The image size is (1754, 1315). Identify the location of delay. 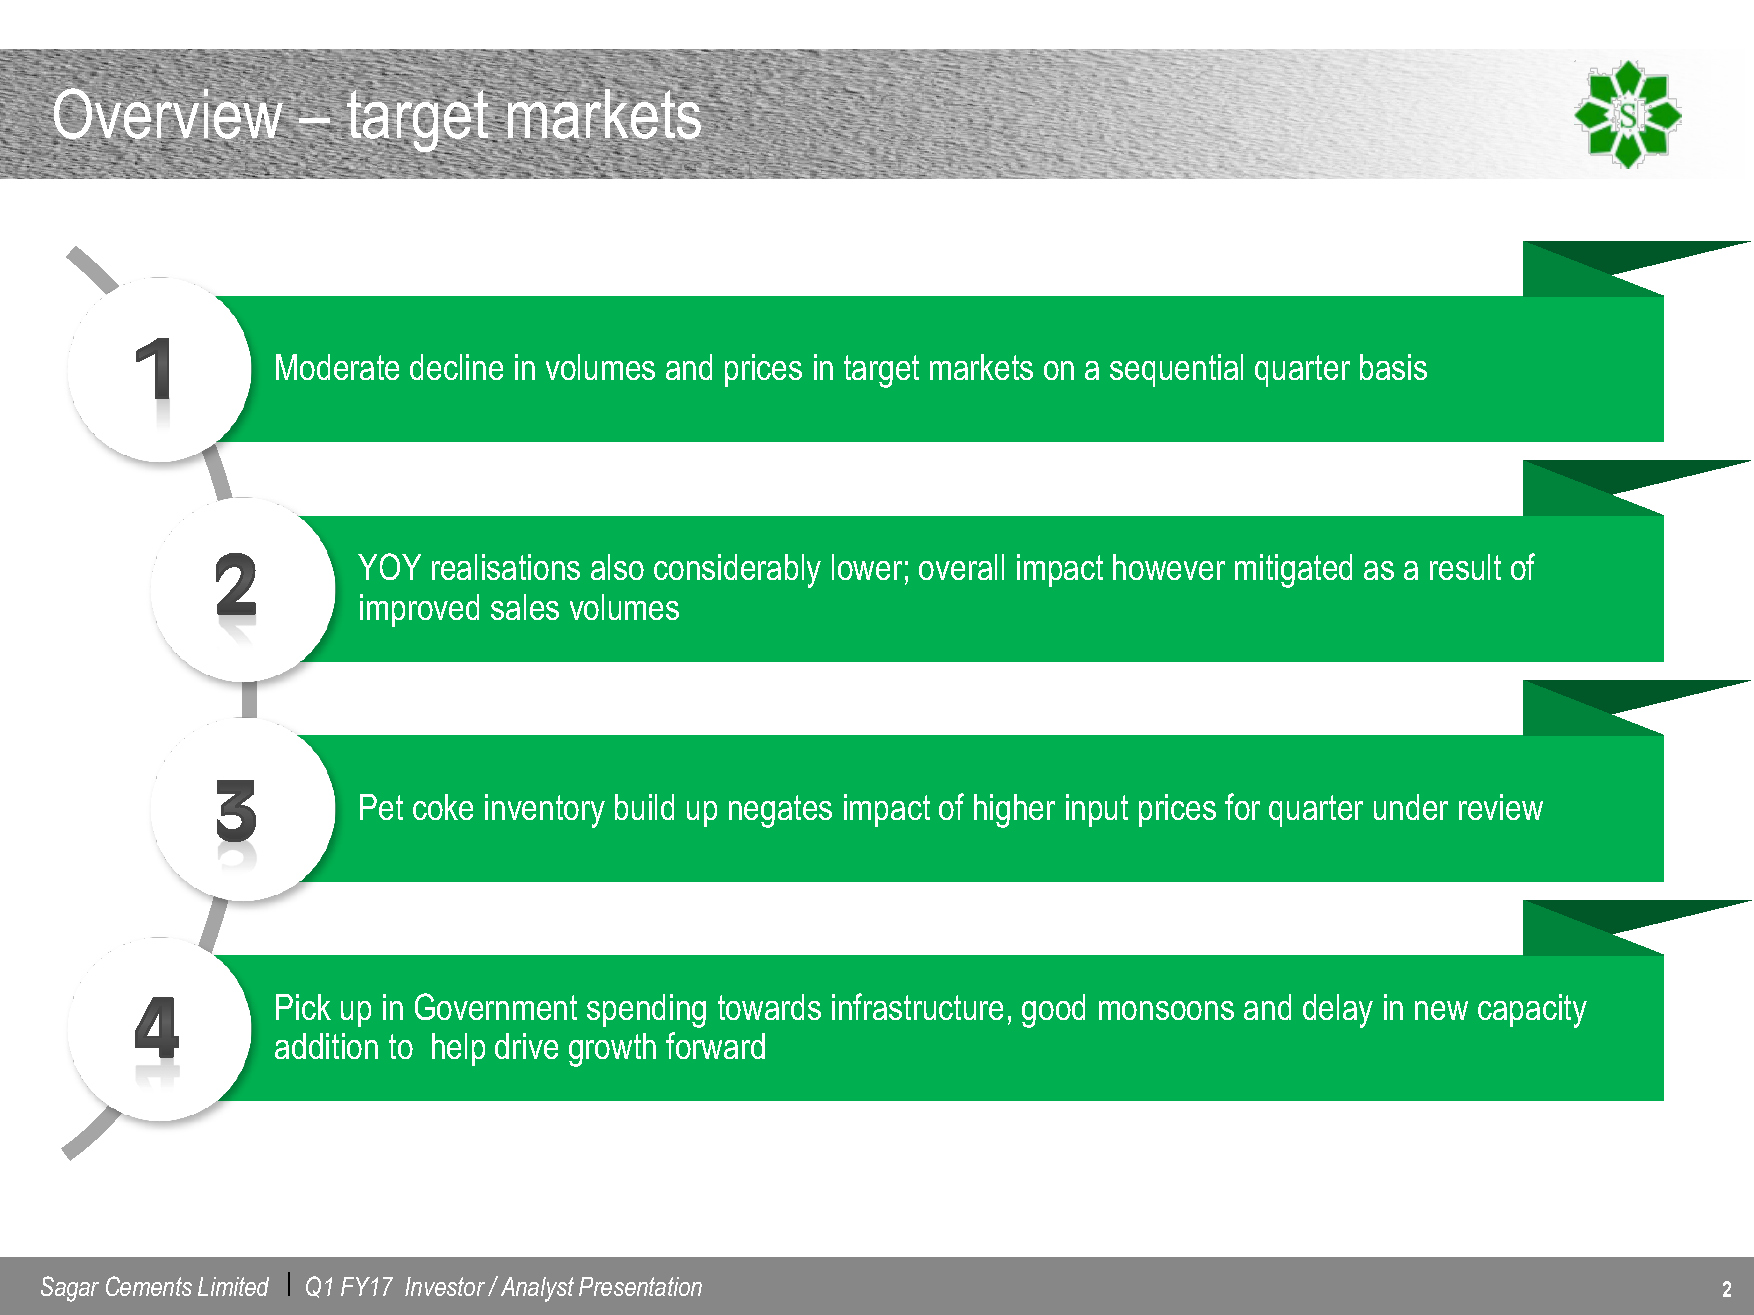
(1338, 1011).
